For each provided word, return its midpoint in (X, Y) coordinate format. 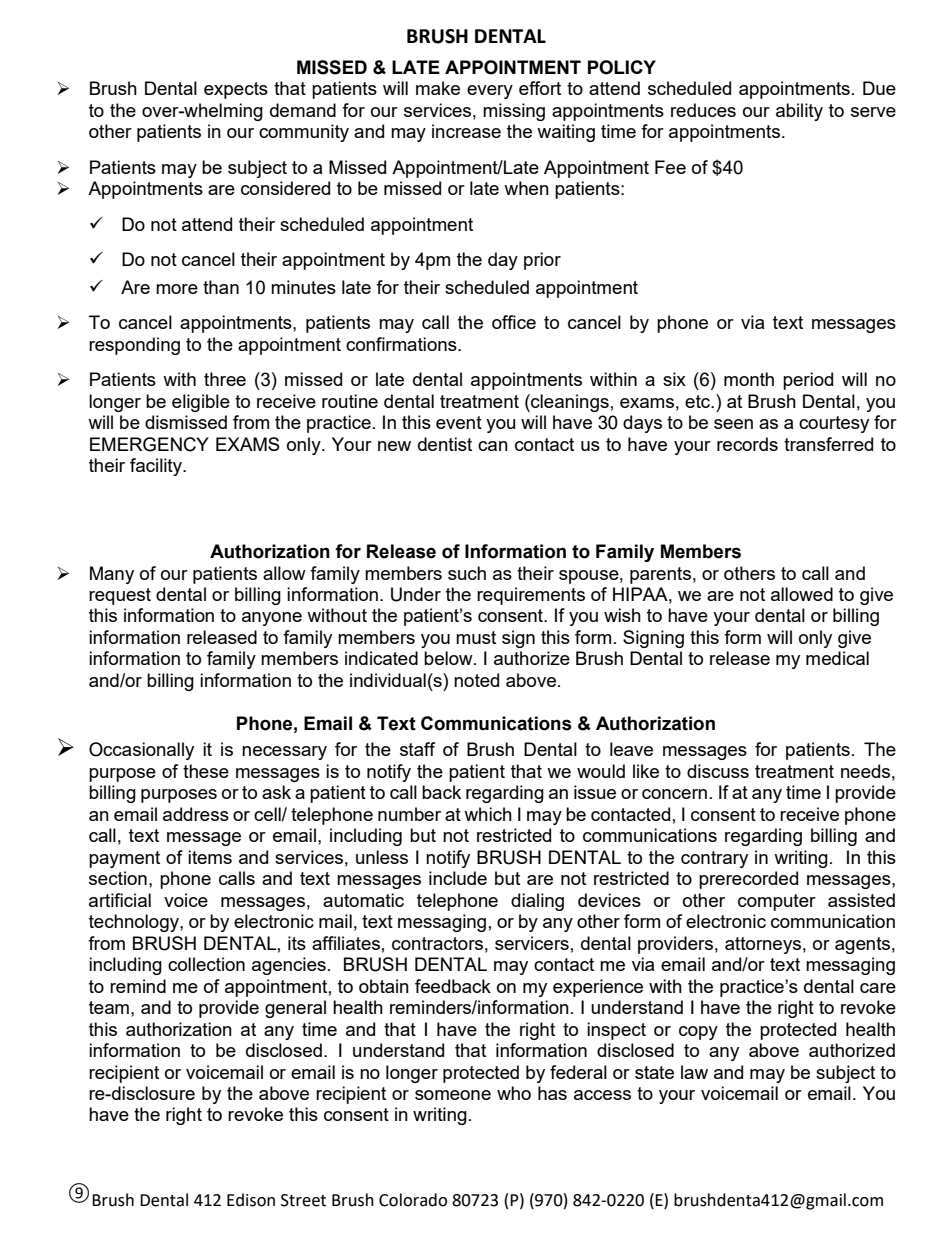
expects (236, 90)
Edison (251, 1200)
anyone (272, 619)
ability (799, 112)
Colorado (413, 1200)
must (476, 637)
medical (837, 658)
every (490, 92)
